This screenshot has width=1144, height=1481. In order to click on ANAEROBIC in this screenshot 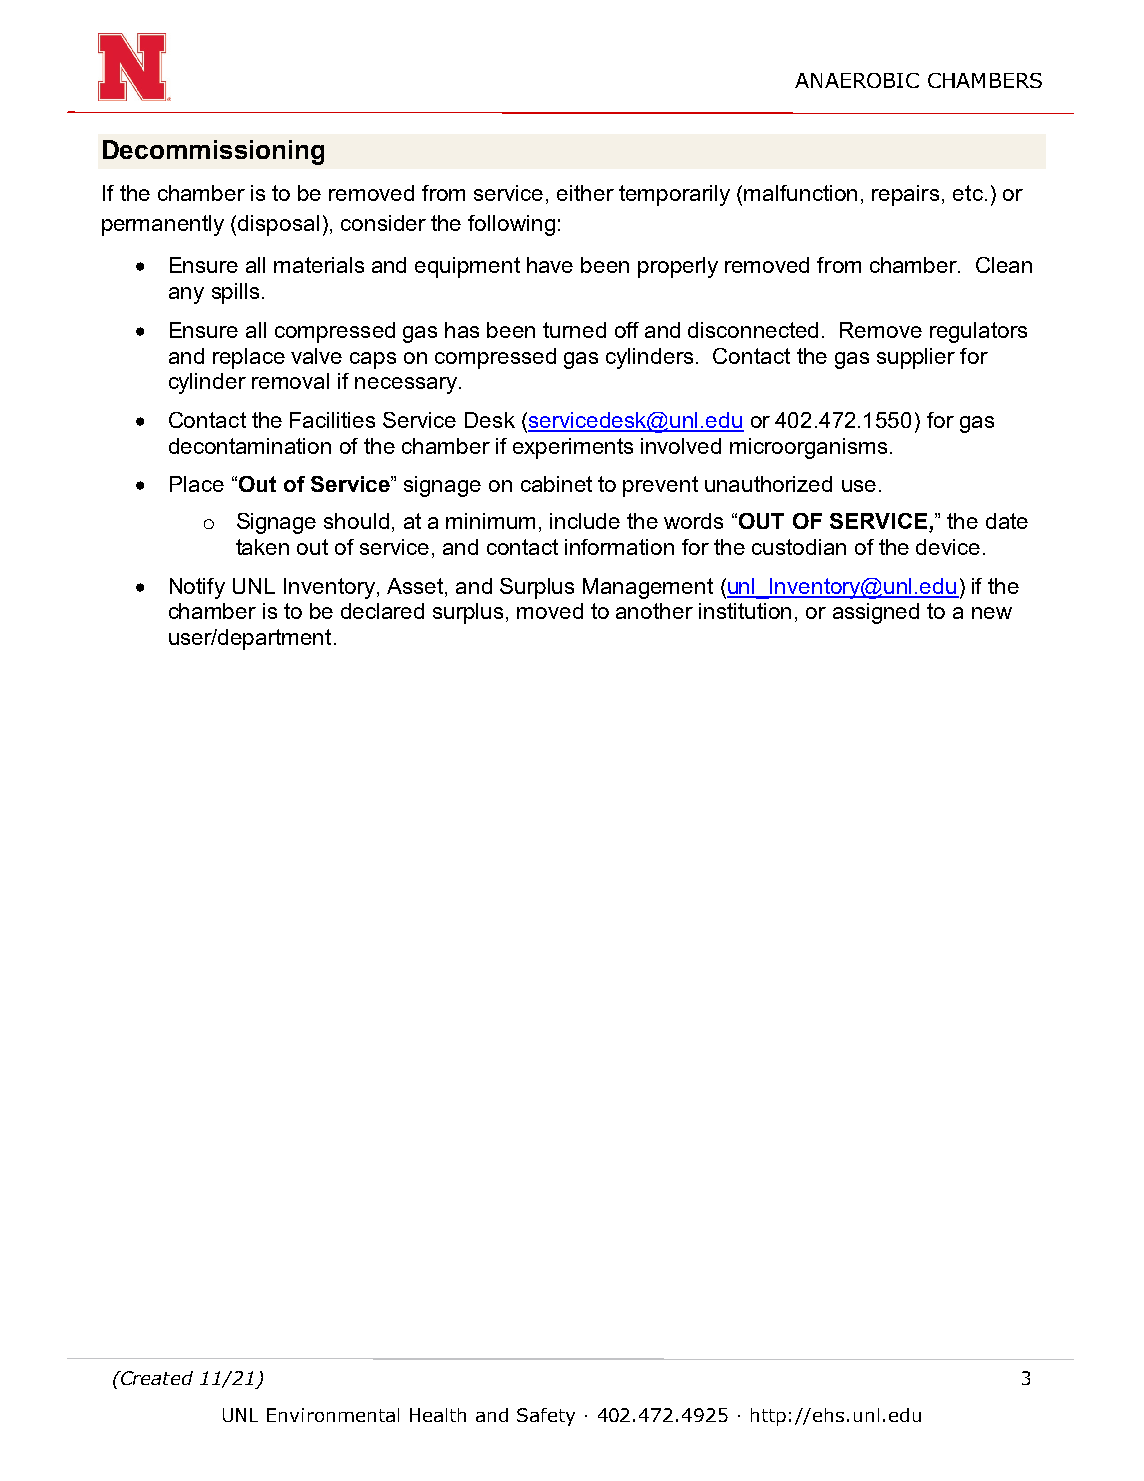, I will do `click(857, 80)`.
